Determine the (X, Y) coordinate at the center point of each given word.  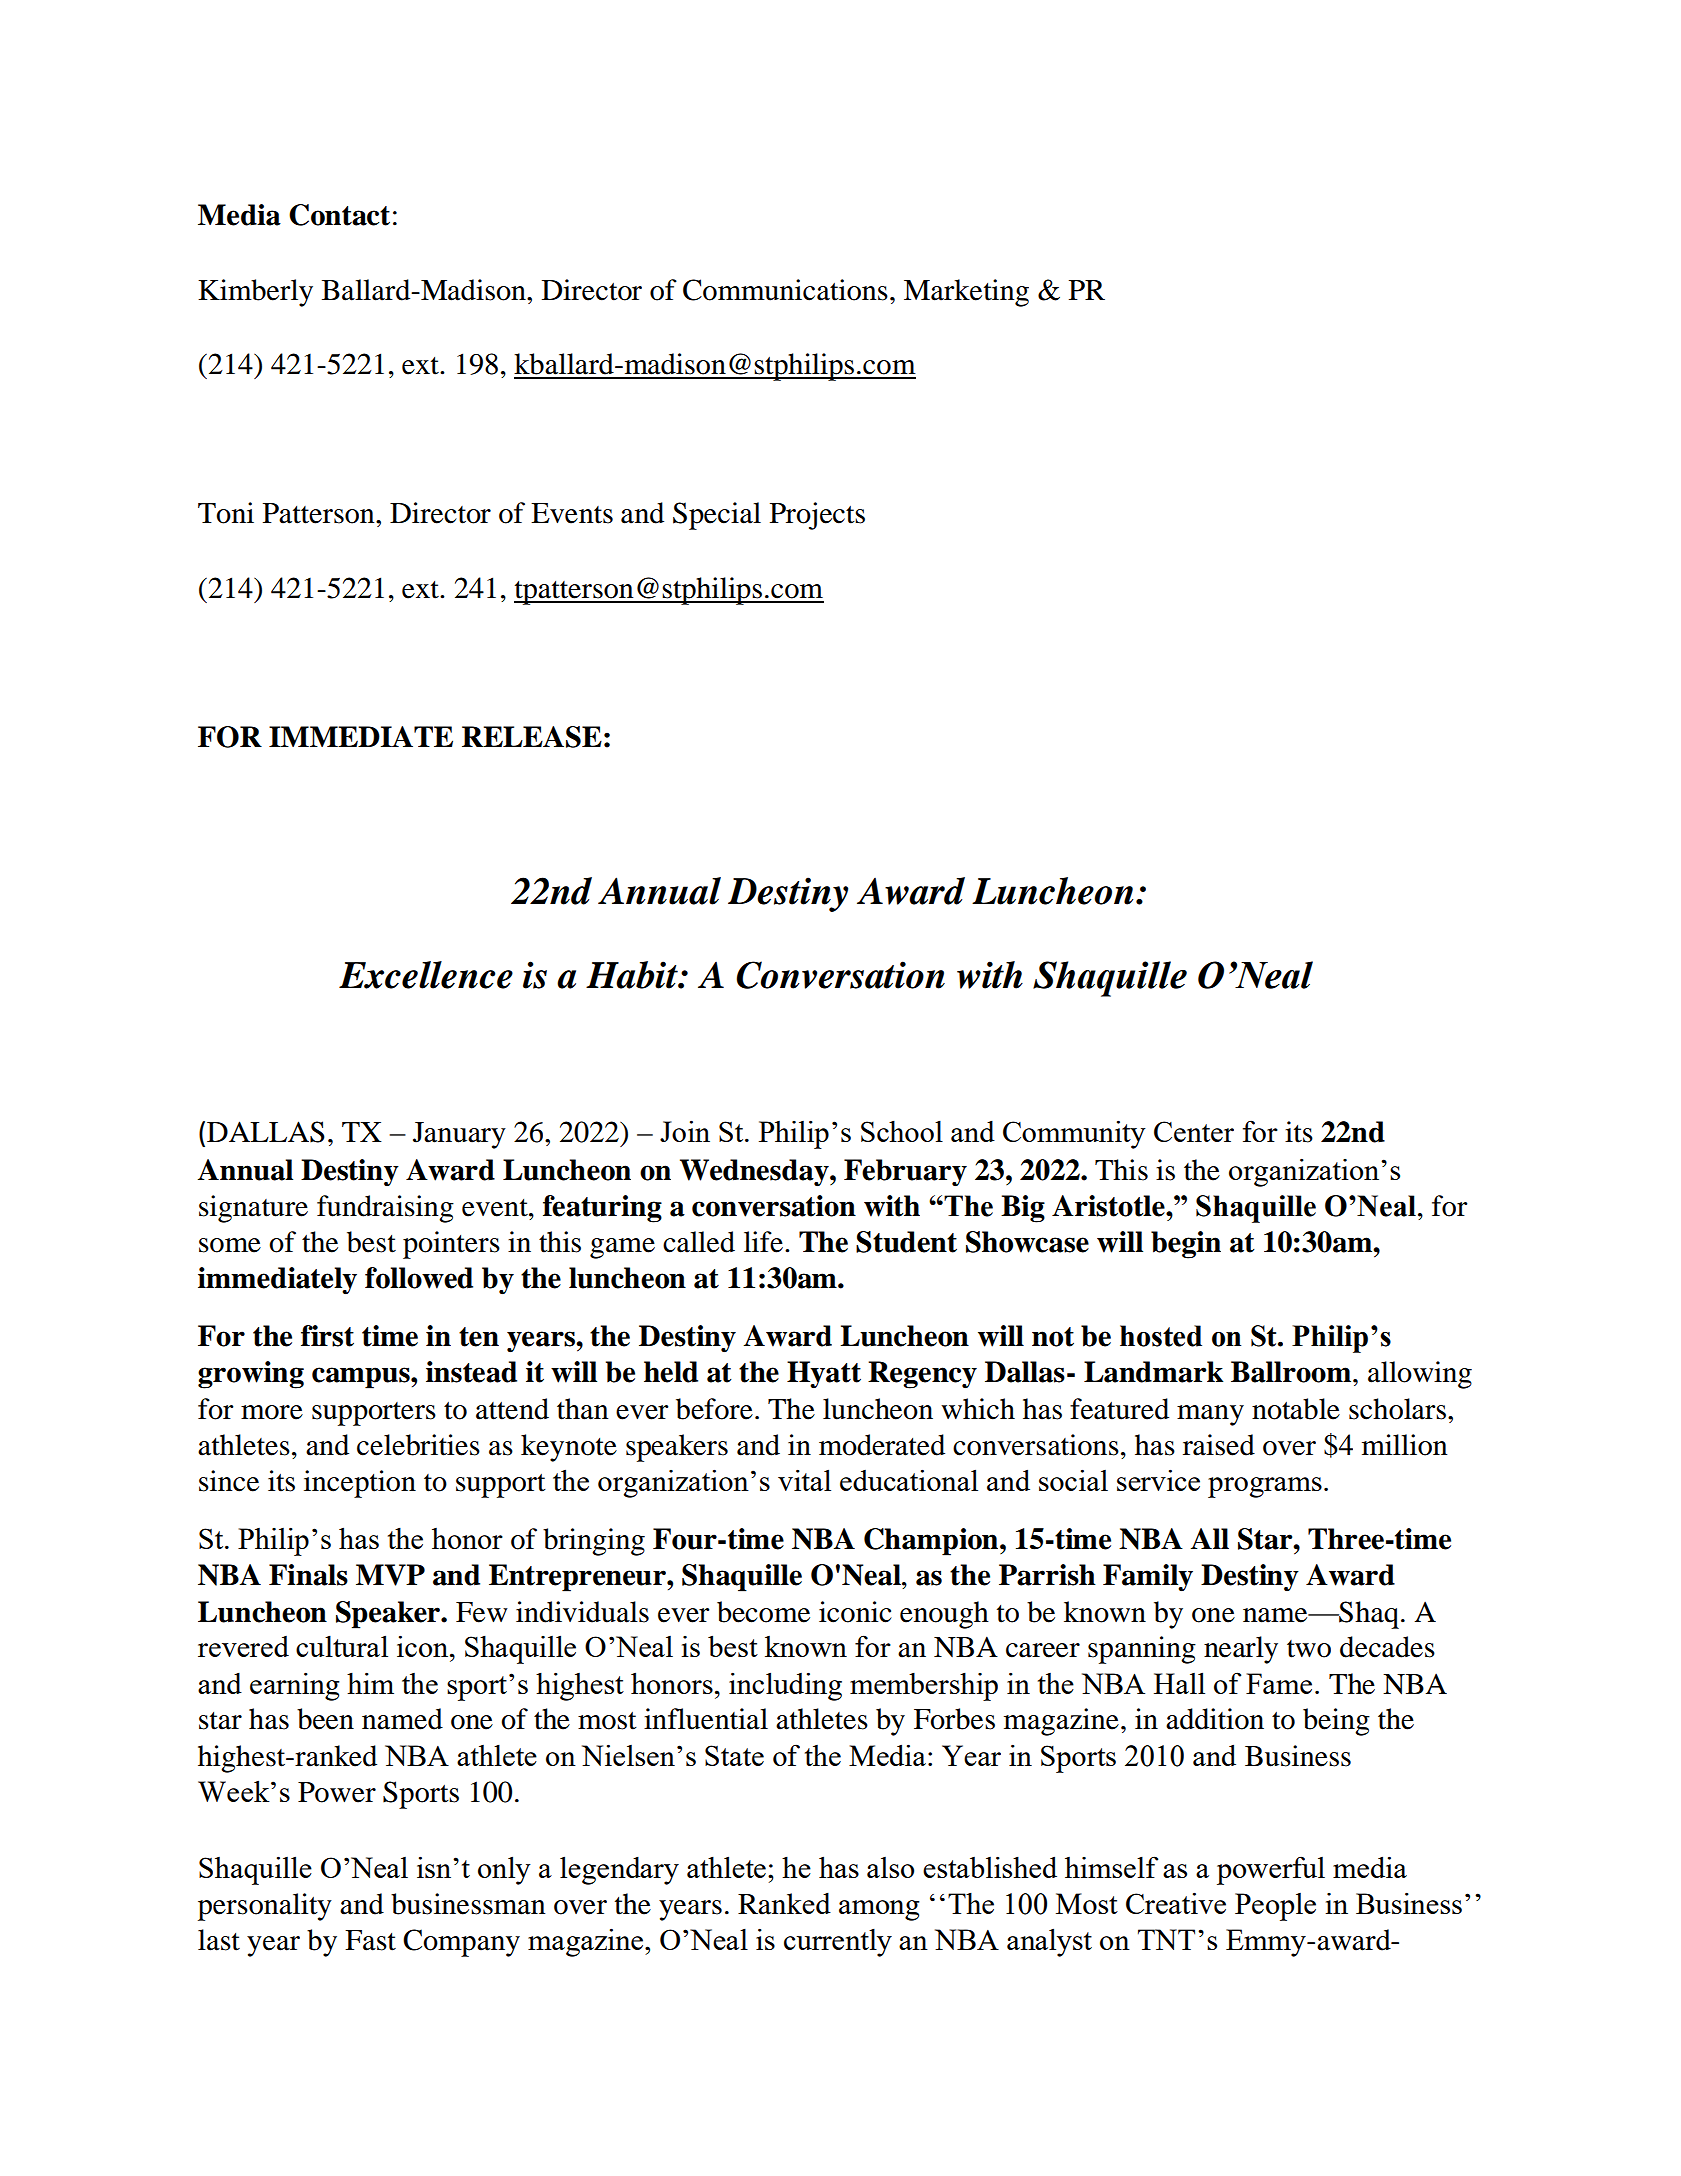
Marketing (966, 293)
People (1275, 1907)
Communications (785, 290)
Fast (370, 1940)
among (879, 1910)
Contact (339, 215)
